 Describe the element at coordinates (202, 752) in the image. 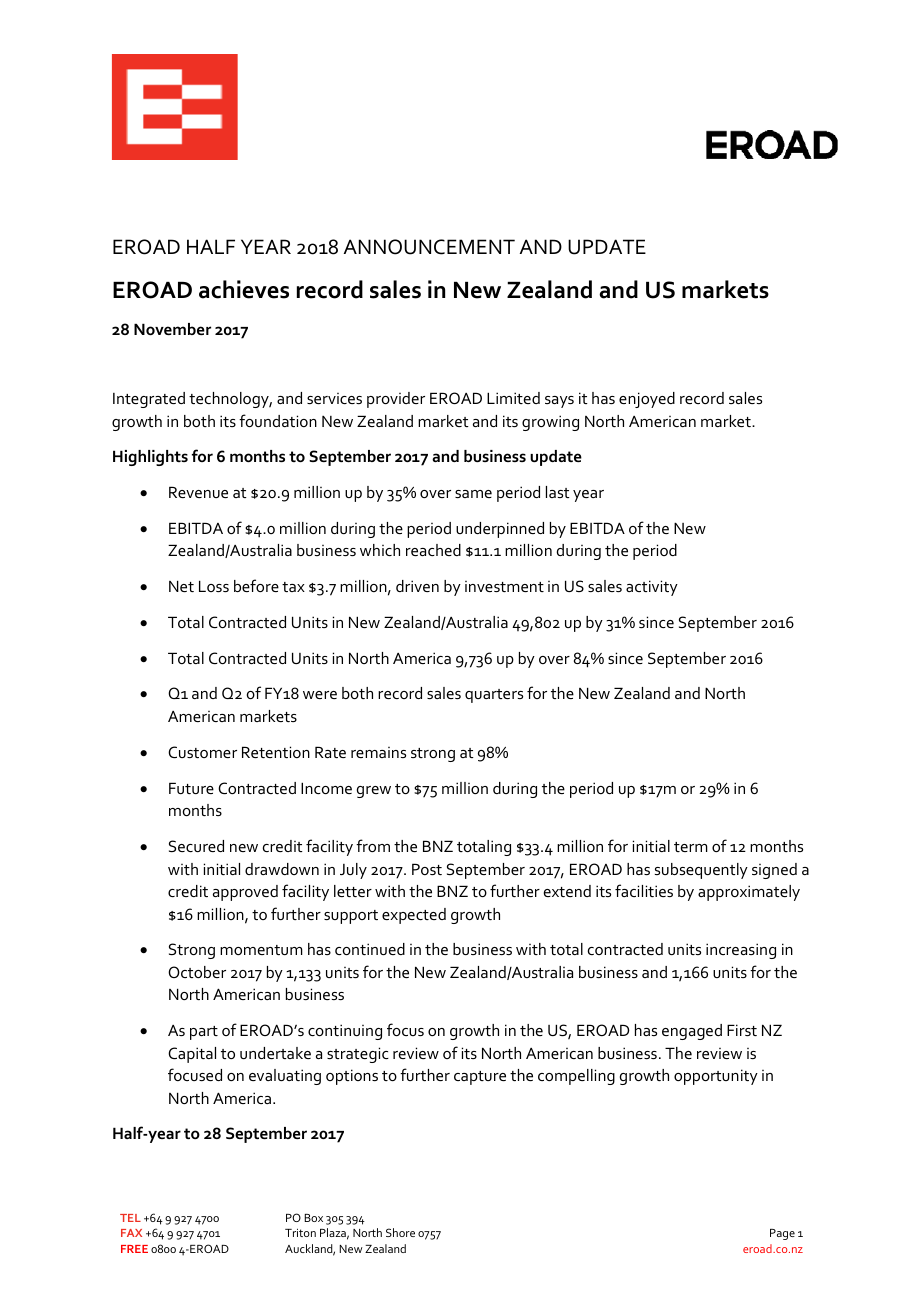

I see `Customer` at that location.
